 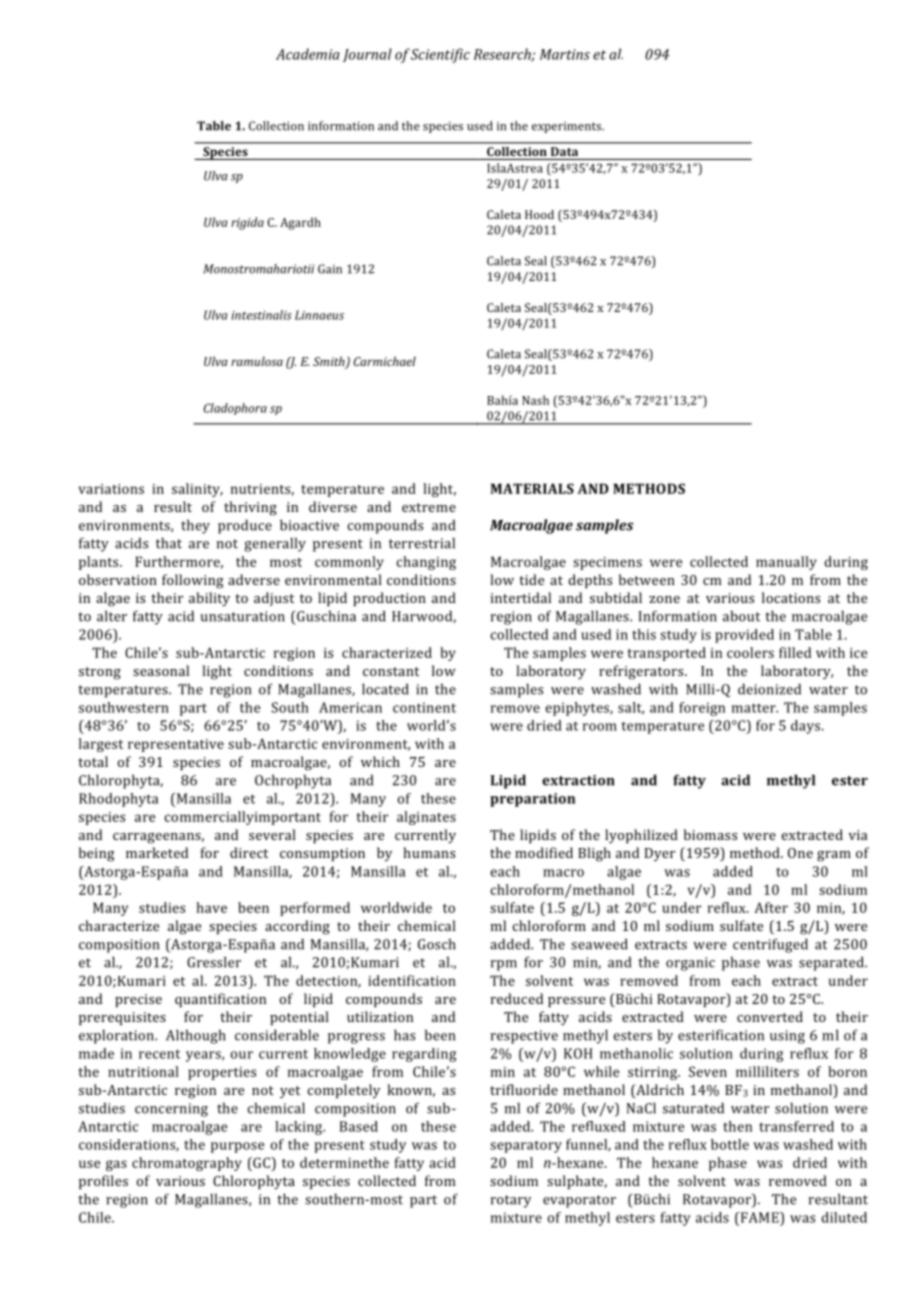 I want to click on intertidal, so click(x=521, y=597).
